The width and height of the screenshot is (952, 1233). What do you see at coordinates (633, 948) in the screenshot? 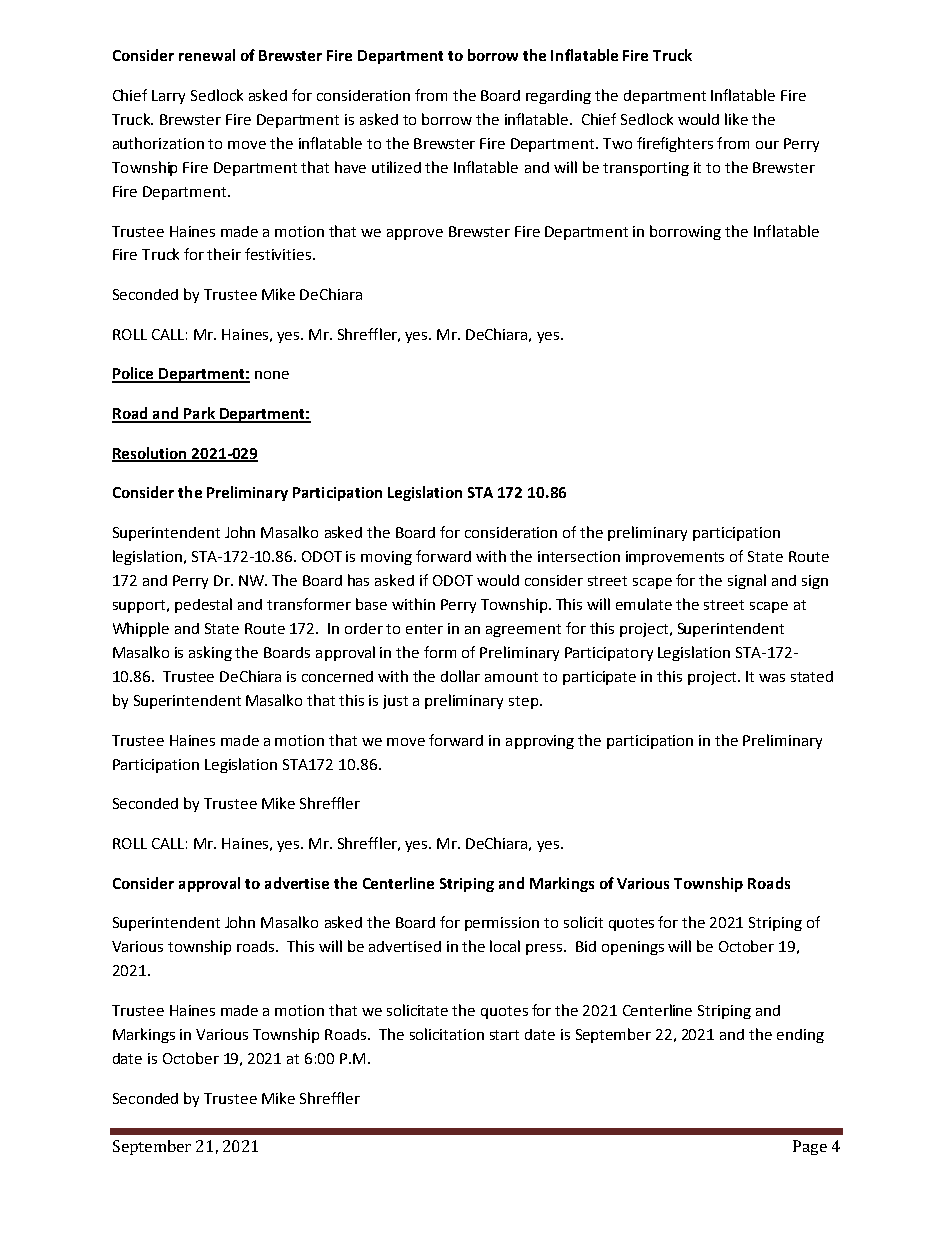
I see `openings` at bounding box center [633, 948].
